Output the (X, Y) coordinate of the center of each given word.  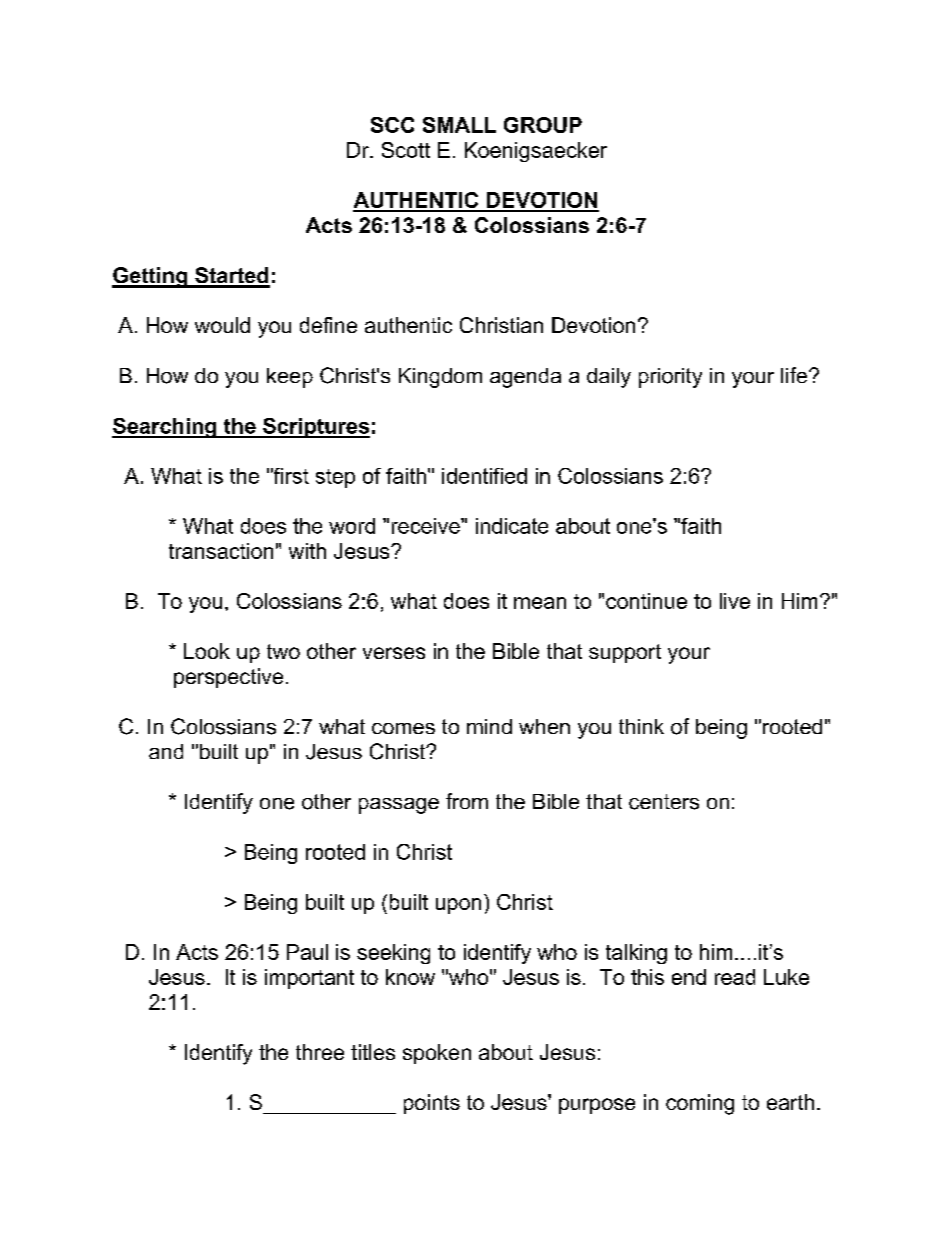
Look (207, 651)
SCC (392, 125)
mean (540, 603)
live (735, 601)
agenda (525, 378)
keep (290, 378)
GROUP (543, 125)
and (166, 751)
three (320, 1052)
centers (664, 802)
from (467, 801)
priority (670, 378)
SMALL (459, 125)
